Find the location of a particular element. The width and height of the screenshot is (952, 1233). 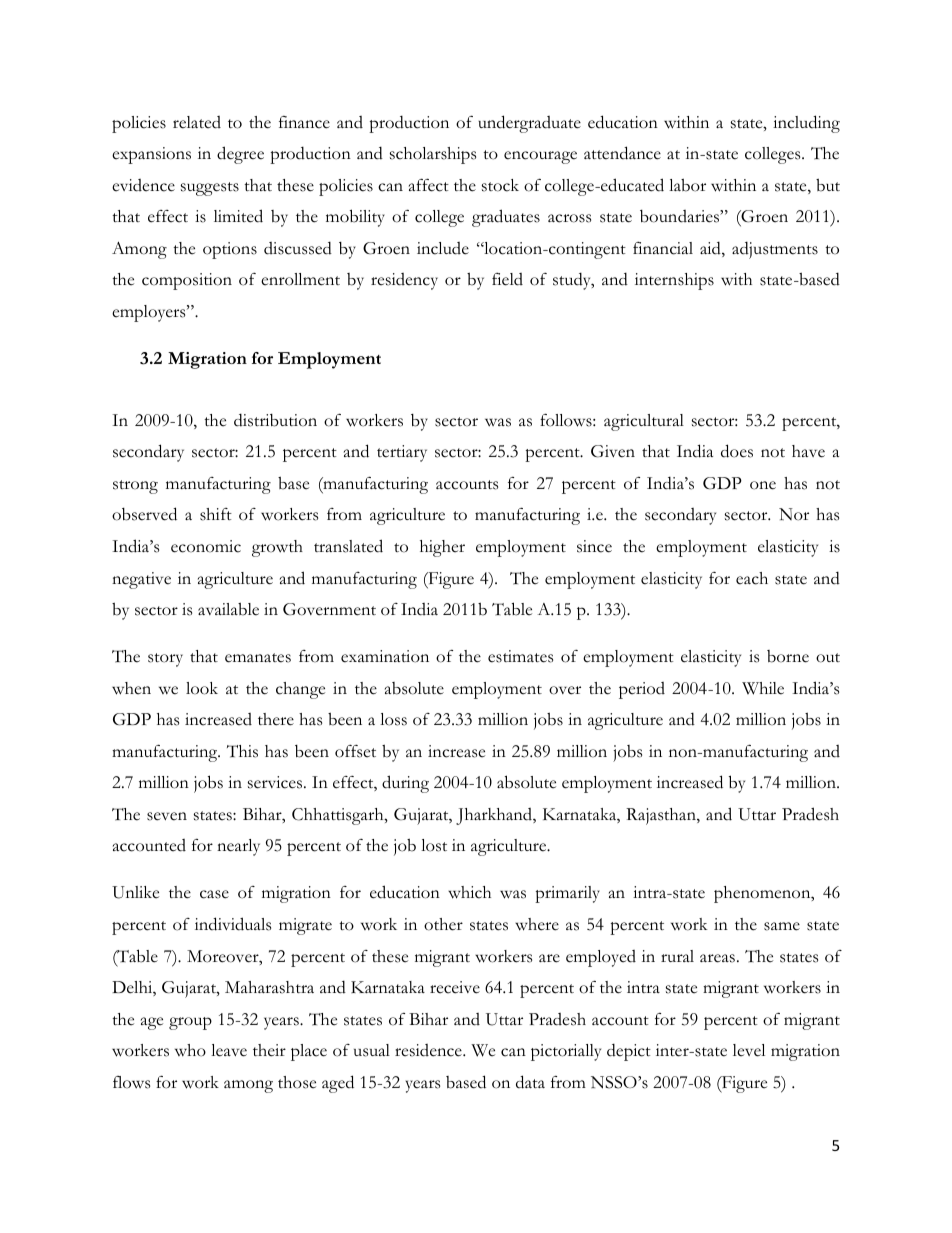

including is located at coordinates (806, 124).
